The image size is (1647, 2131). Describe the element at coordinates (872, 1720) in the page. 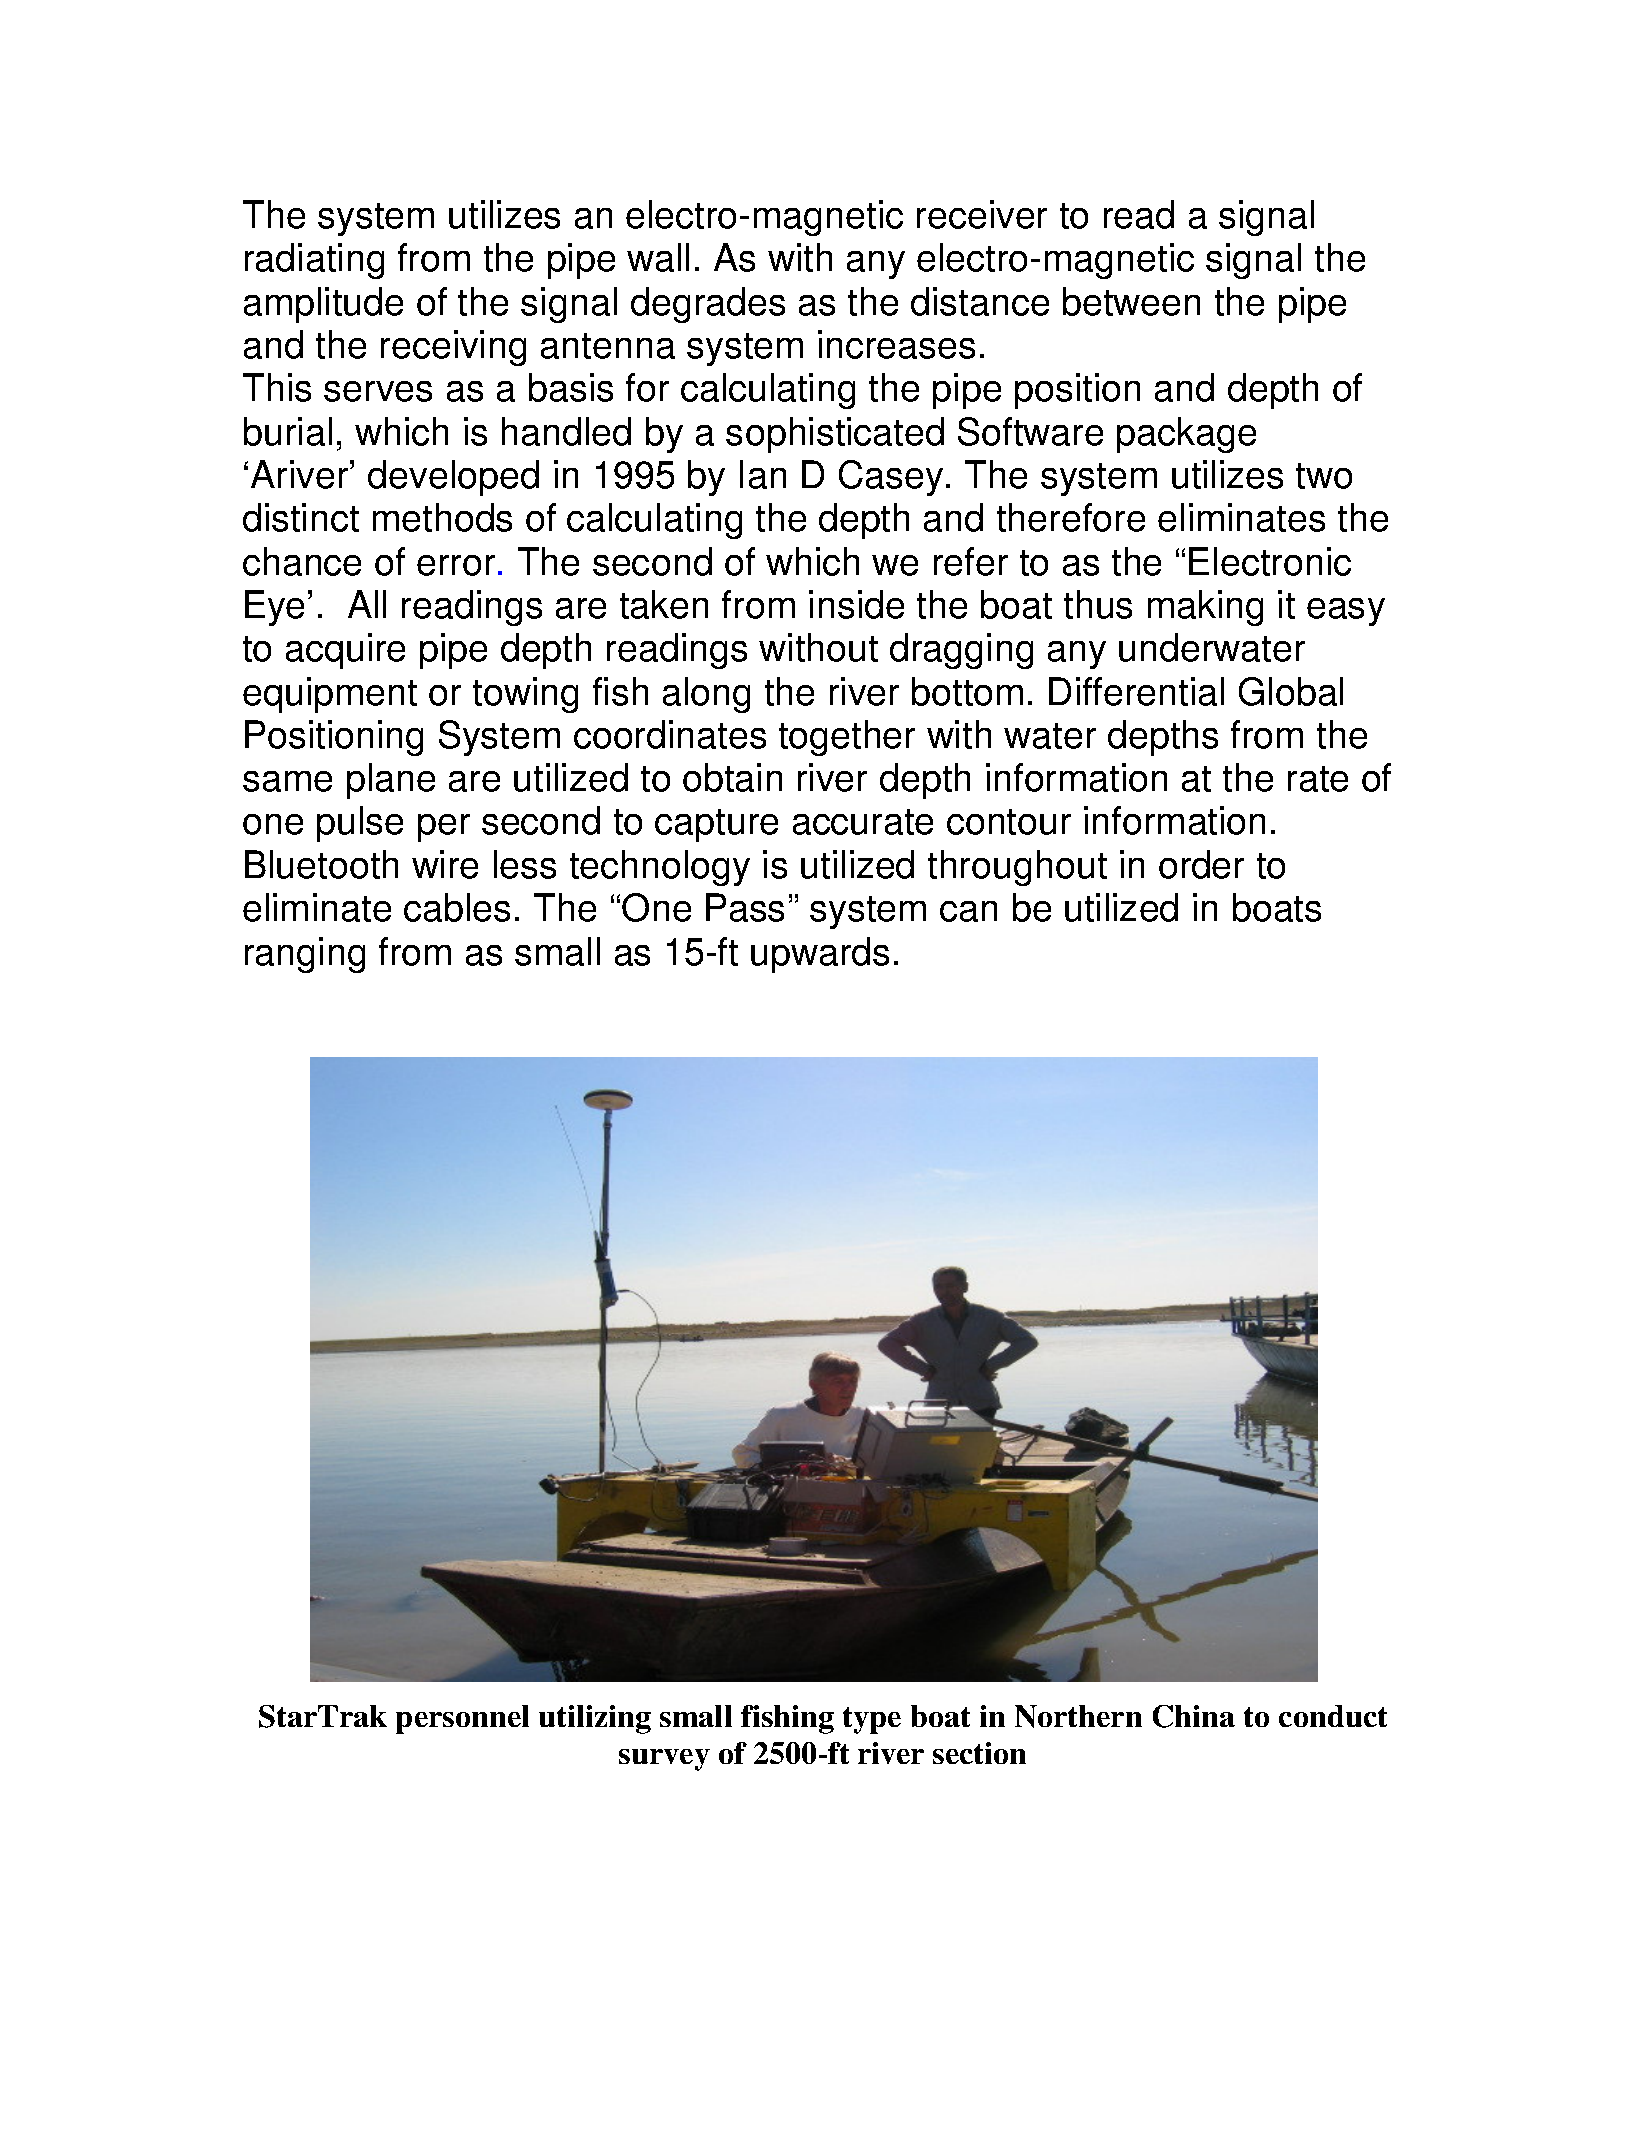

I see `type` at that location.
